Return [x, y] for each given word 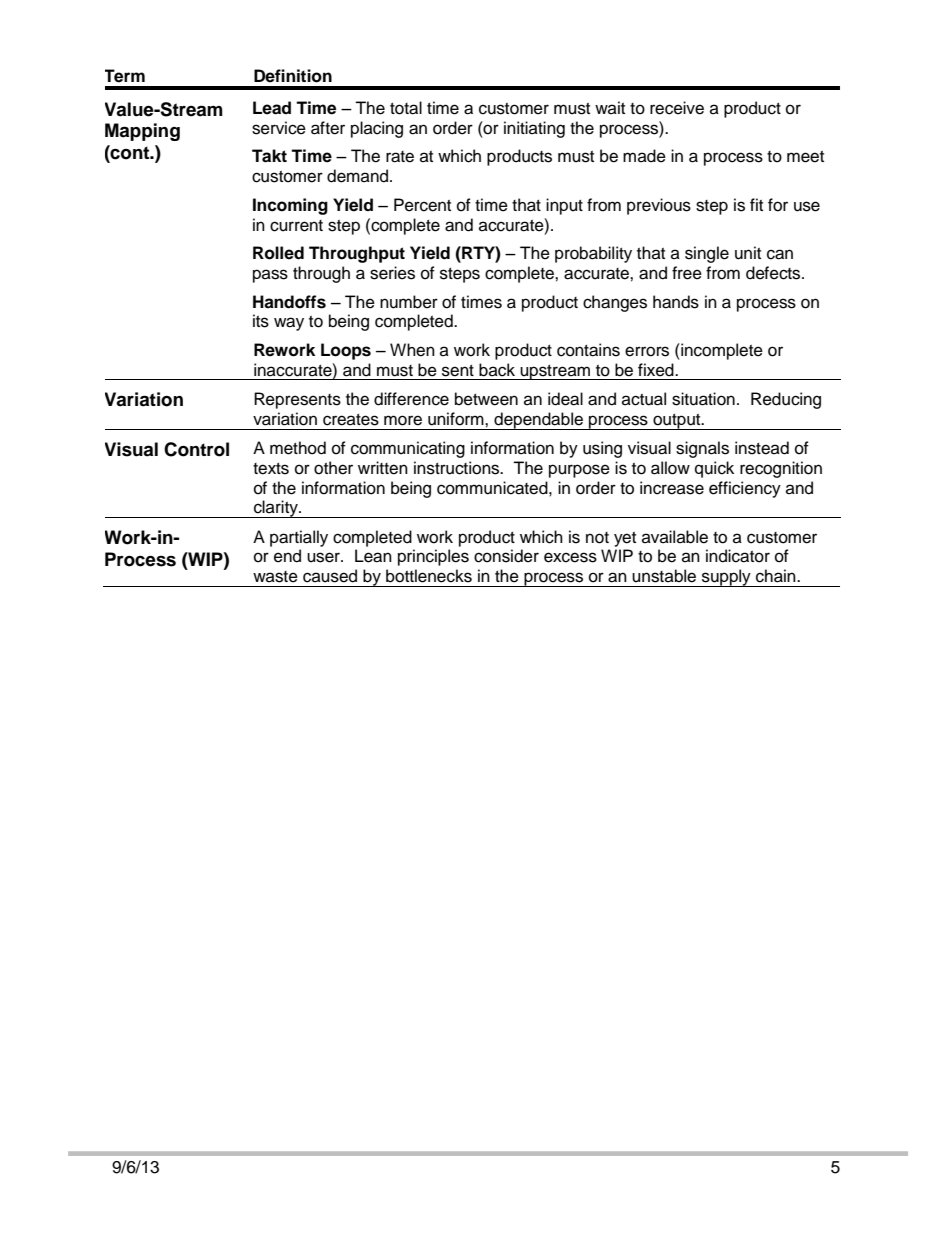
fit [756, 204]
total [406, 108]
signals [702, 449]
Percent [422, 205]
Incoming [290, 206]
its [261, 321]
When [412, 350]
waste [275, 577]
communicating [408, 449]
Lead [272, 108]
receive [677, 108]
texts [271, 469]
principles [433, 557]
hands [676, 302]
